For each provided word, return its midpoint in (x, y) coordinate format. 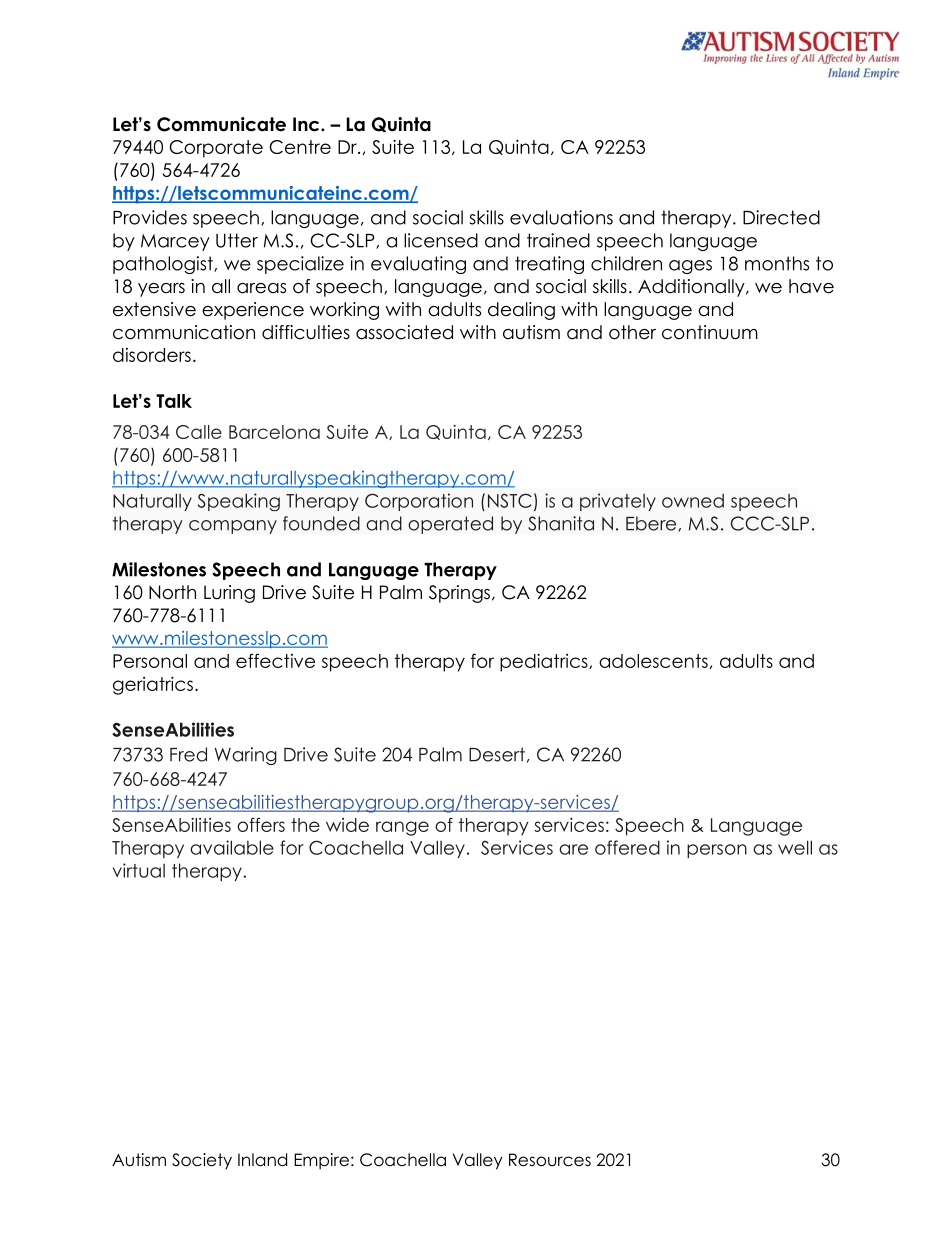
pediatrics (545, 662)
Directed (781, 217)
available (232, 847)
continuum (710, 332)
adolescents (653, 661)
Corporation (419, 502)
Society (202, 1161)
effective (275, 660)
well (795, 847)
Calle (199, 432)
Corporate (216, 149)
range (402, 828)
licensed (441, 240)
